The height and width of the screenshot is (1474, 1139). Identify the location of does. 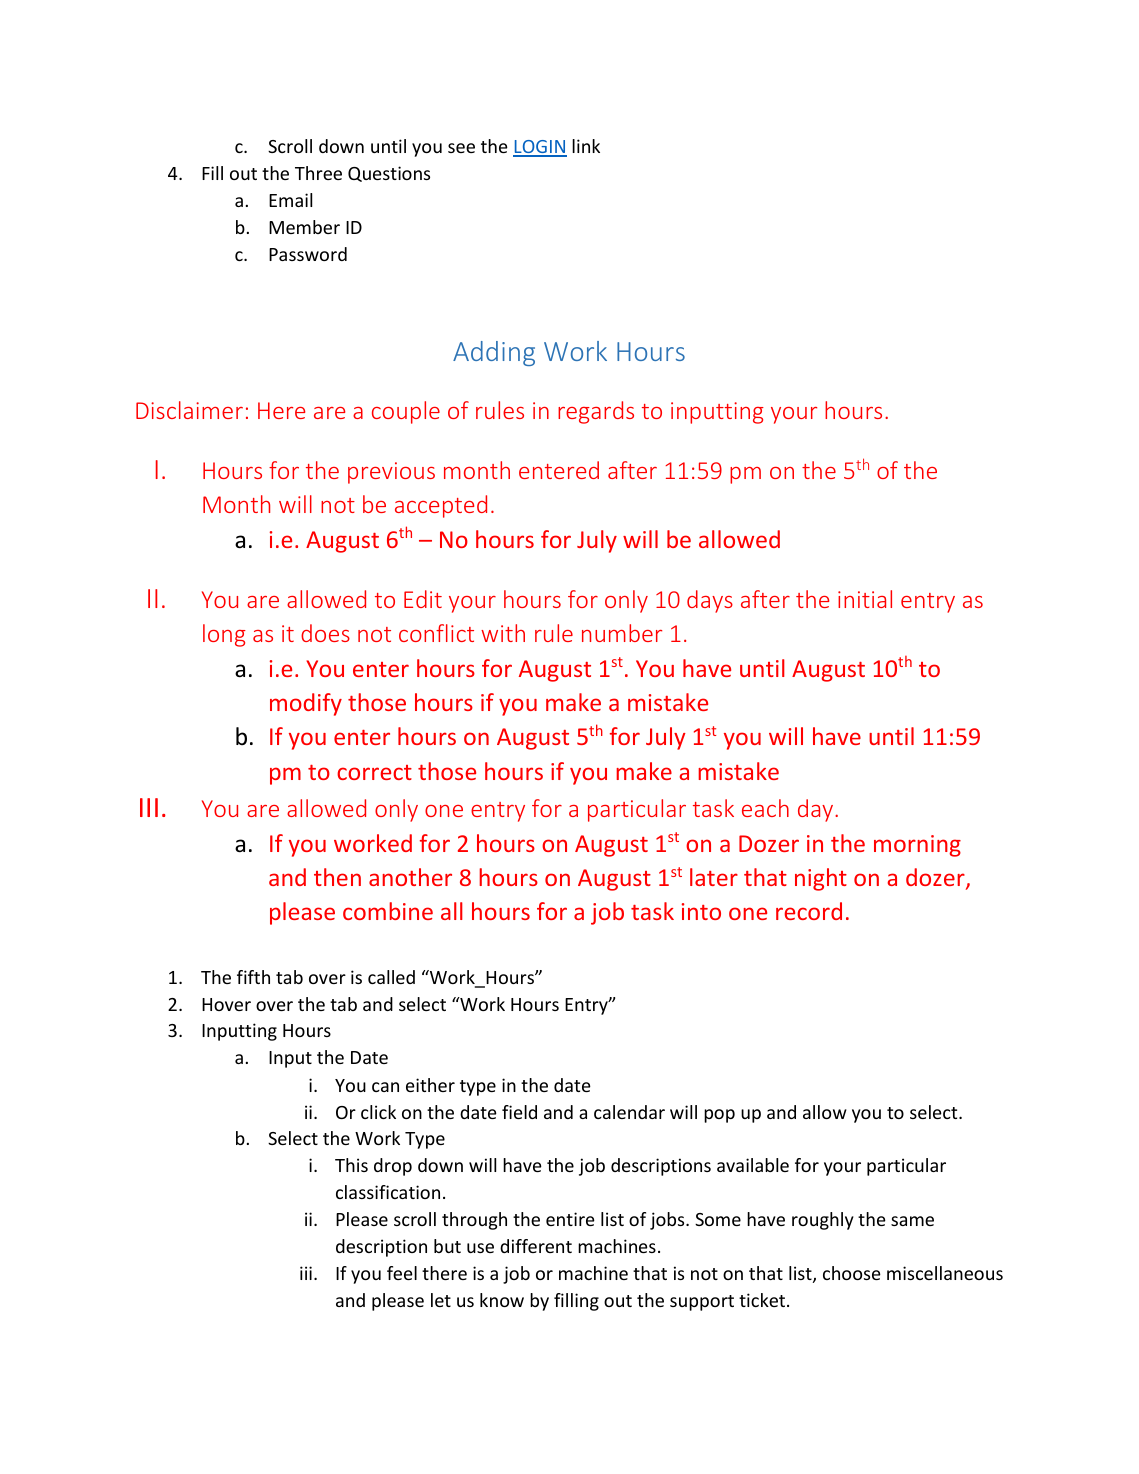
(325, 633).
